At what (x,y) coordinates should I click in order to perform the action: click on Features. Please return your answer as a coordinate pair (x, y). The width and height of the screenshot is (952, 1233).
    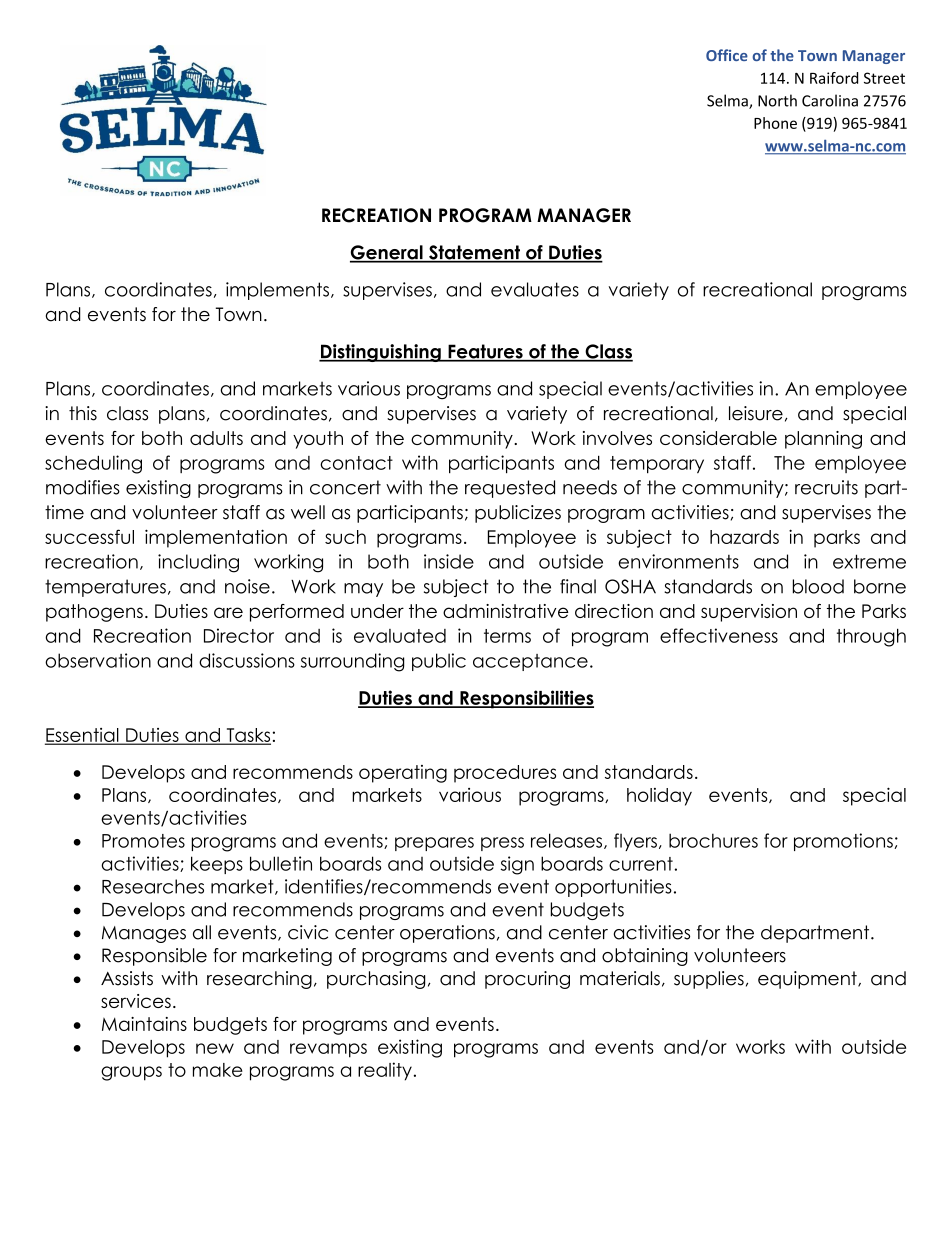
    Looking at the image, I should click on (485, 352).
